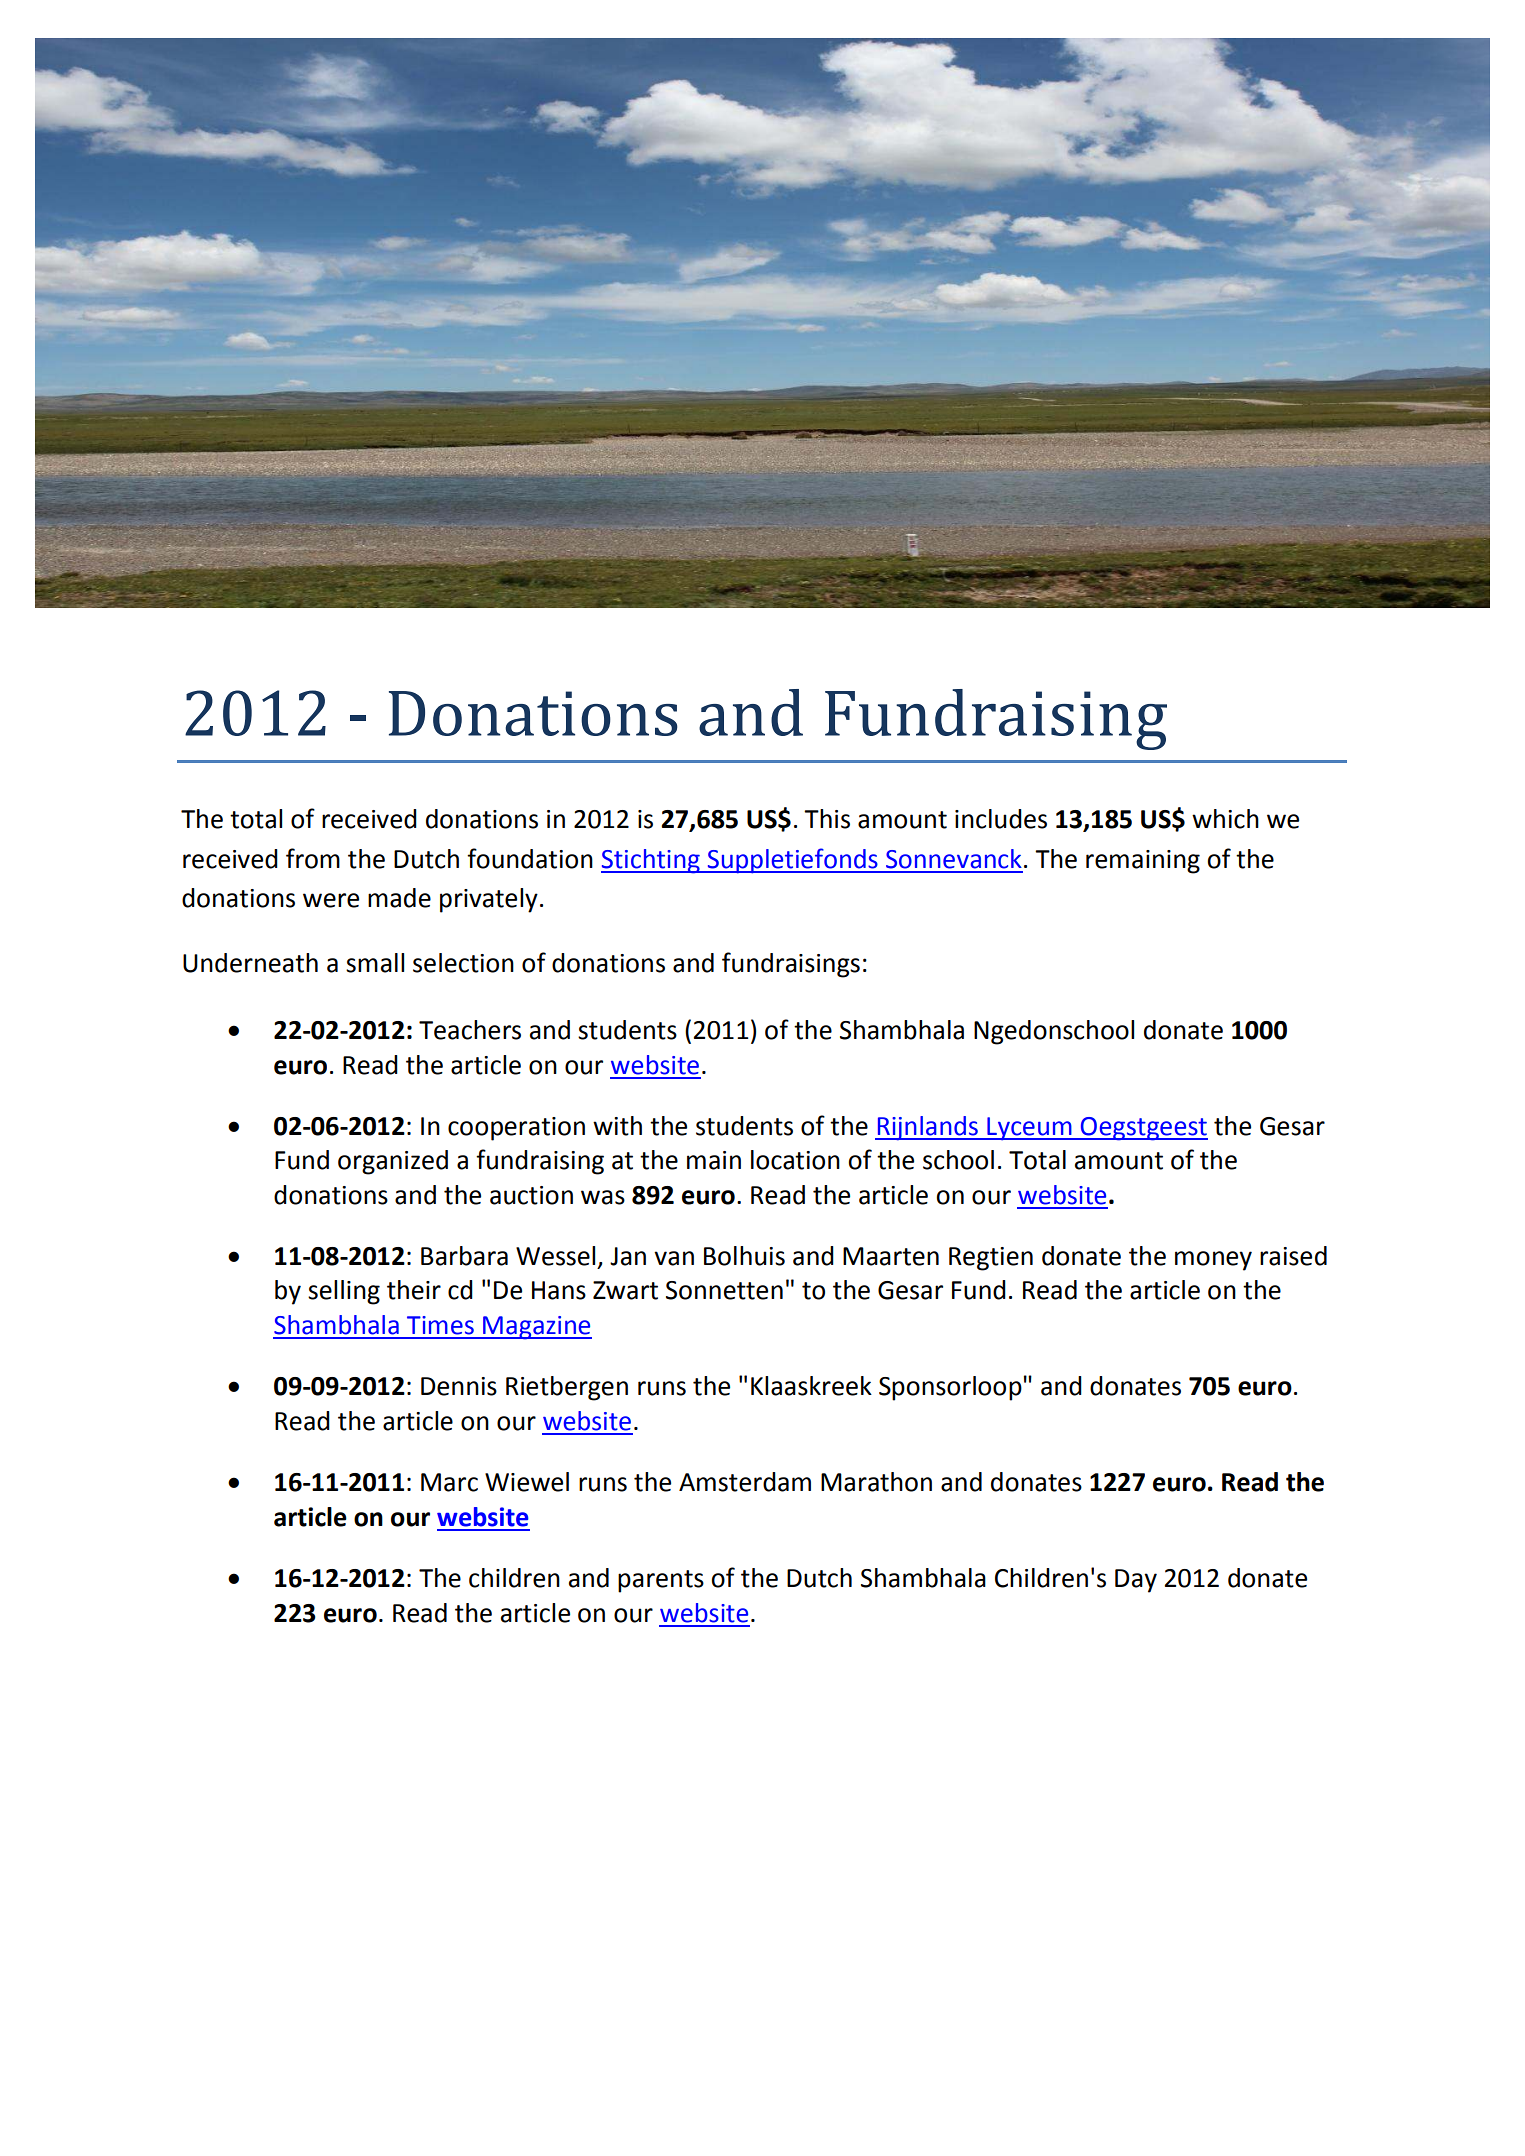  Describe the element at coordinates (891, 1256) in the screenshot. I see `Maarten` at that location.
